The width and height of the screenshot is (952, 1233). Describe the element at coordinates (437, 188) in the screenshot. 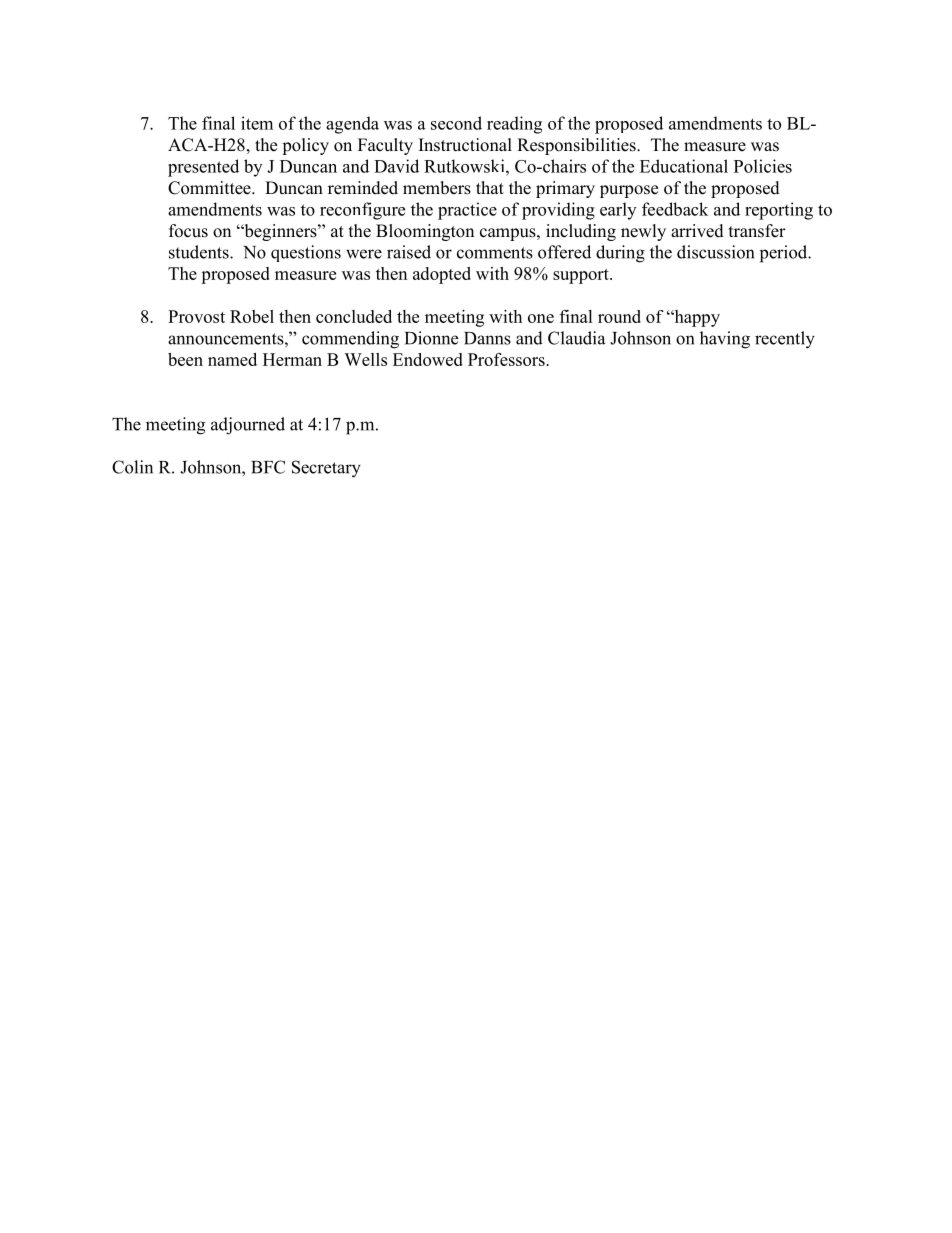

I see `members` at that location.
